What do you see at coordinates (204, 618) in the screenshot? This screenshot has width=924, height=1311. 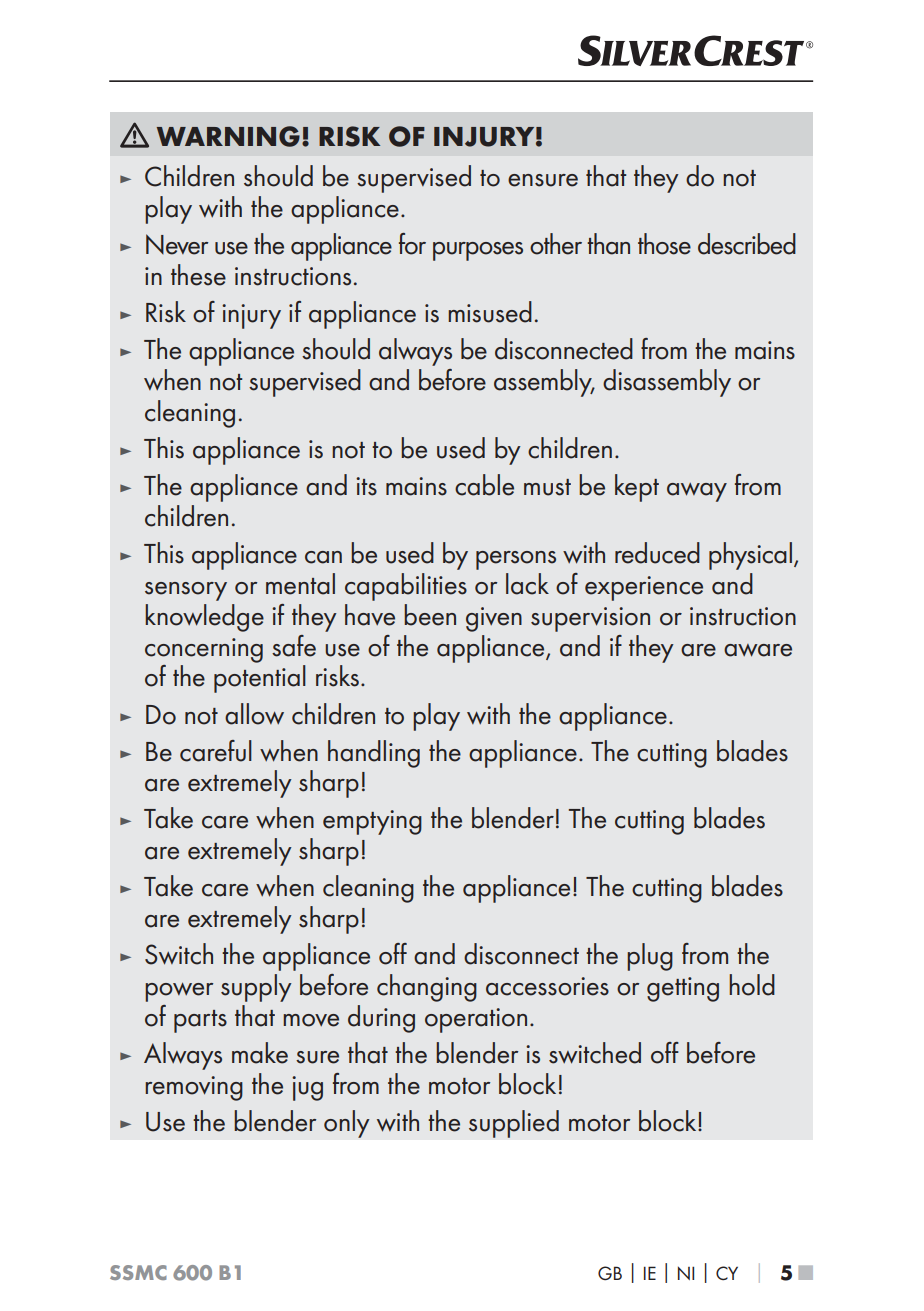 I see `knowledge` at bounding box center [204, 618].
